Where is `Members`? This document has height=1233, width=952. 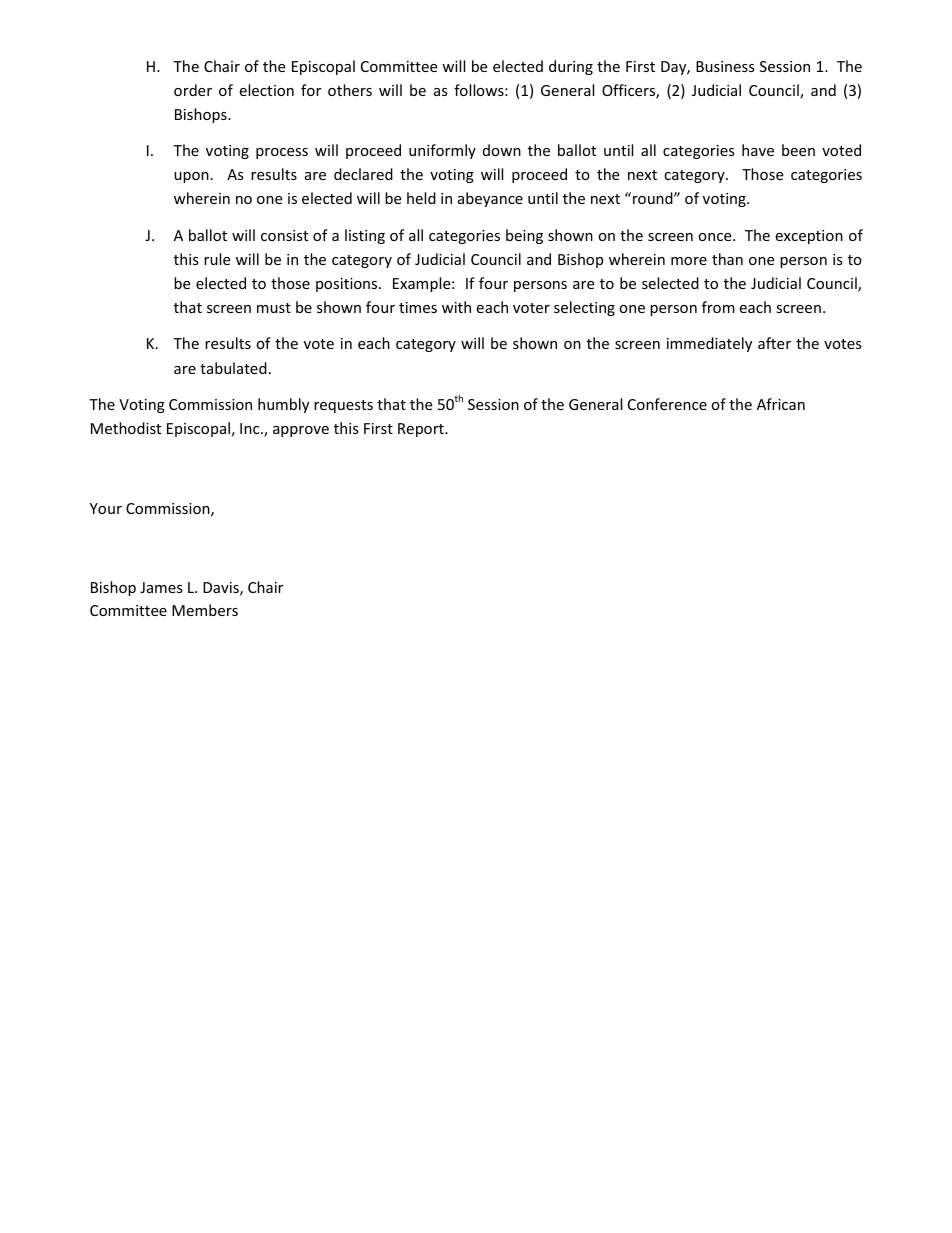
Members is located at coordinates (205, 610).
